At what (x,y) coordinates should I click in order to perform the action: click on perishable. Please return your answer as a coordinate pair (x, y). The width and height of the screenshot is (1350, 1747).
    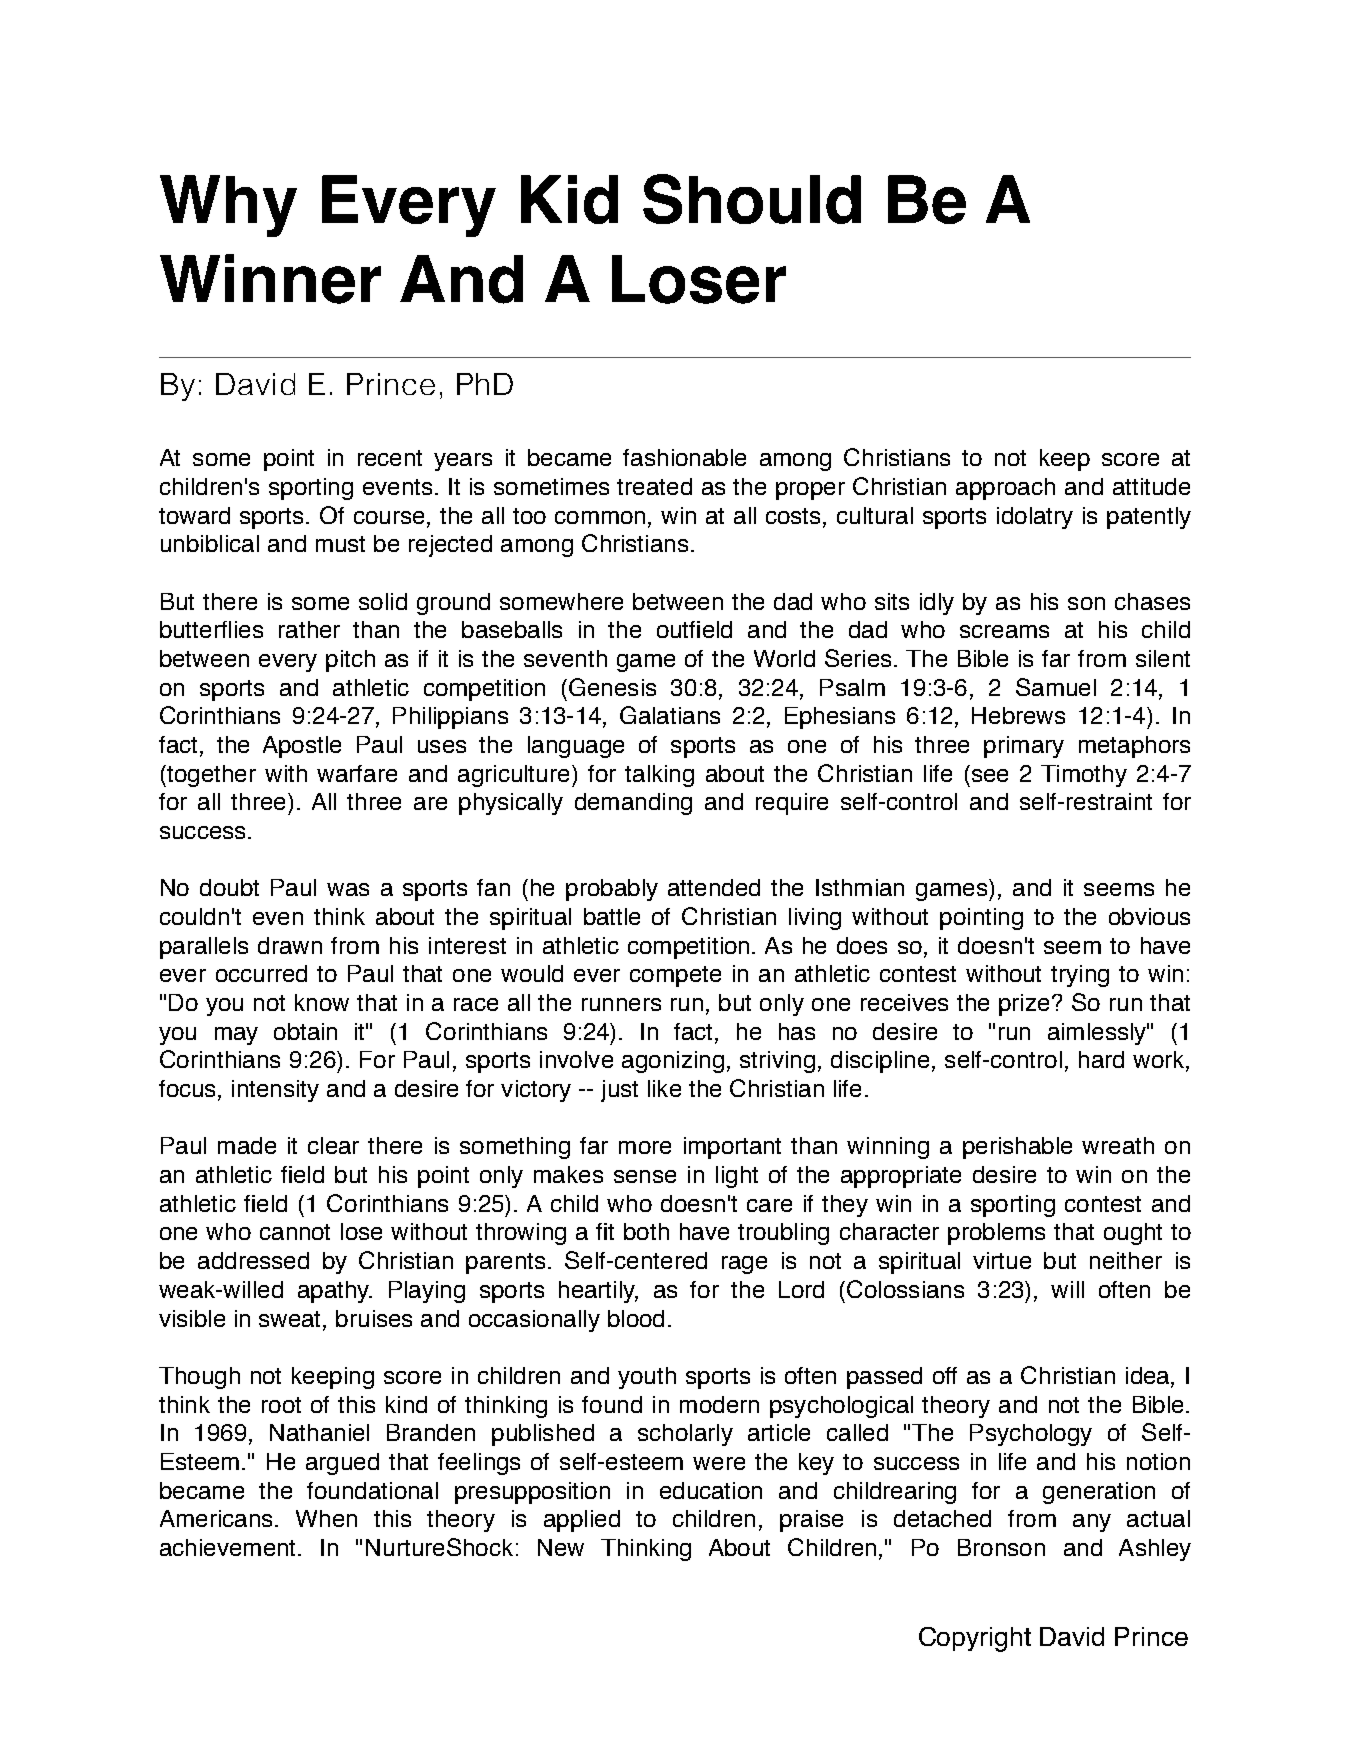
    Looking at the image, I should click on (1017, 1148).
